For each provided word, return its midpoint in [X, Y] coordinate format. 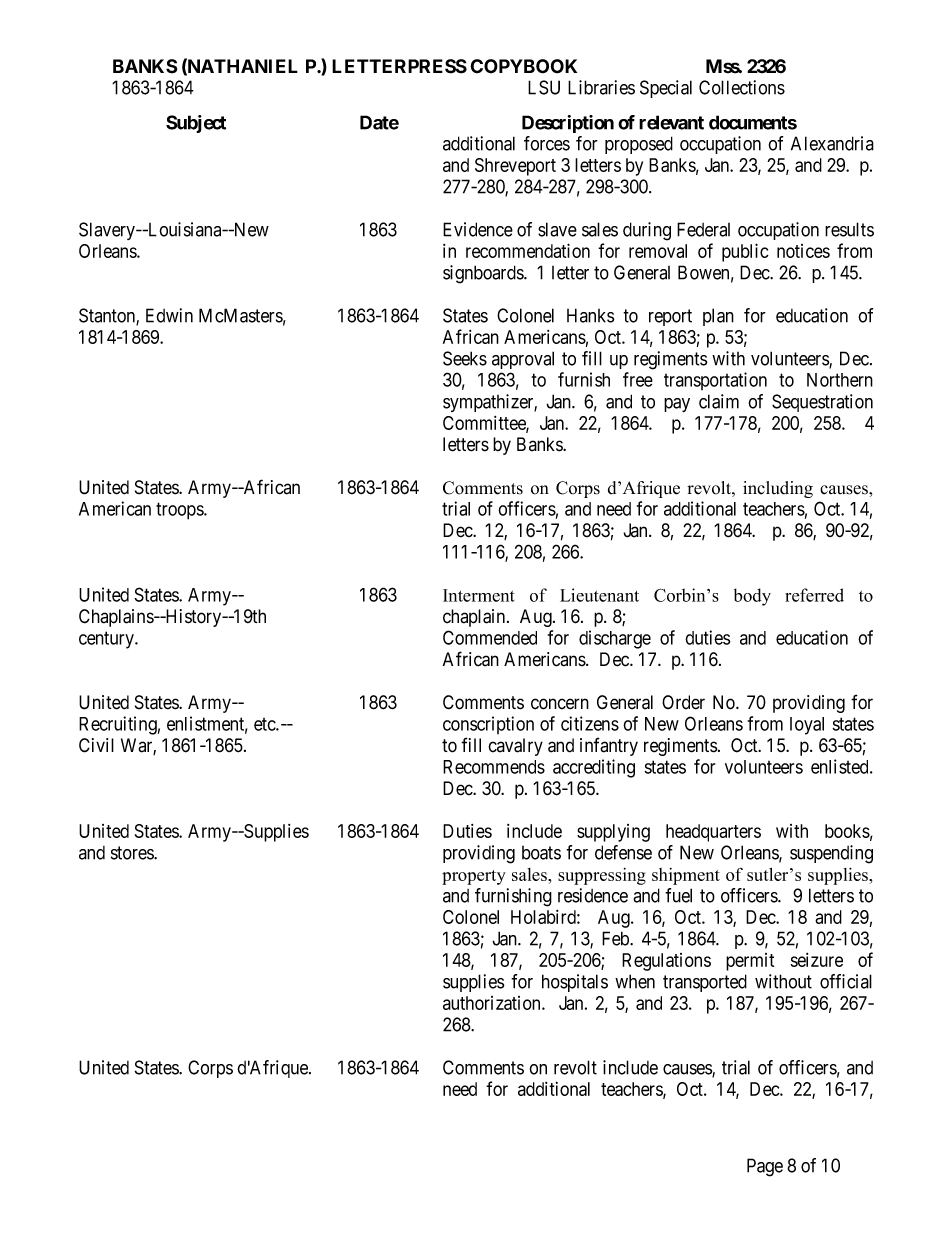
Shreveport [515, 167]
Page [765, 1167]
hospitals [575, 983]
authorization [493, 1003]
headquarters [713, 833]
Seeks [465, 358]
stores [133, 853]
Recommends [494, 767]
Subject [196, 124]
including [778, 489]
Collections [742, 87]
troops [180, 511]
